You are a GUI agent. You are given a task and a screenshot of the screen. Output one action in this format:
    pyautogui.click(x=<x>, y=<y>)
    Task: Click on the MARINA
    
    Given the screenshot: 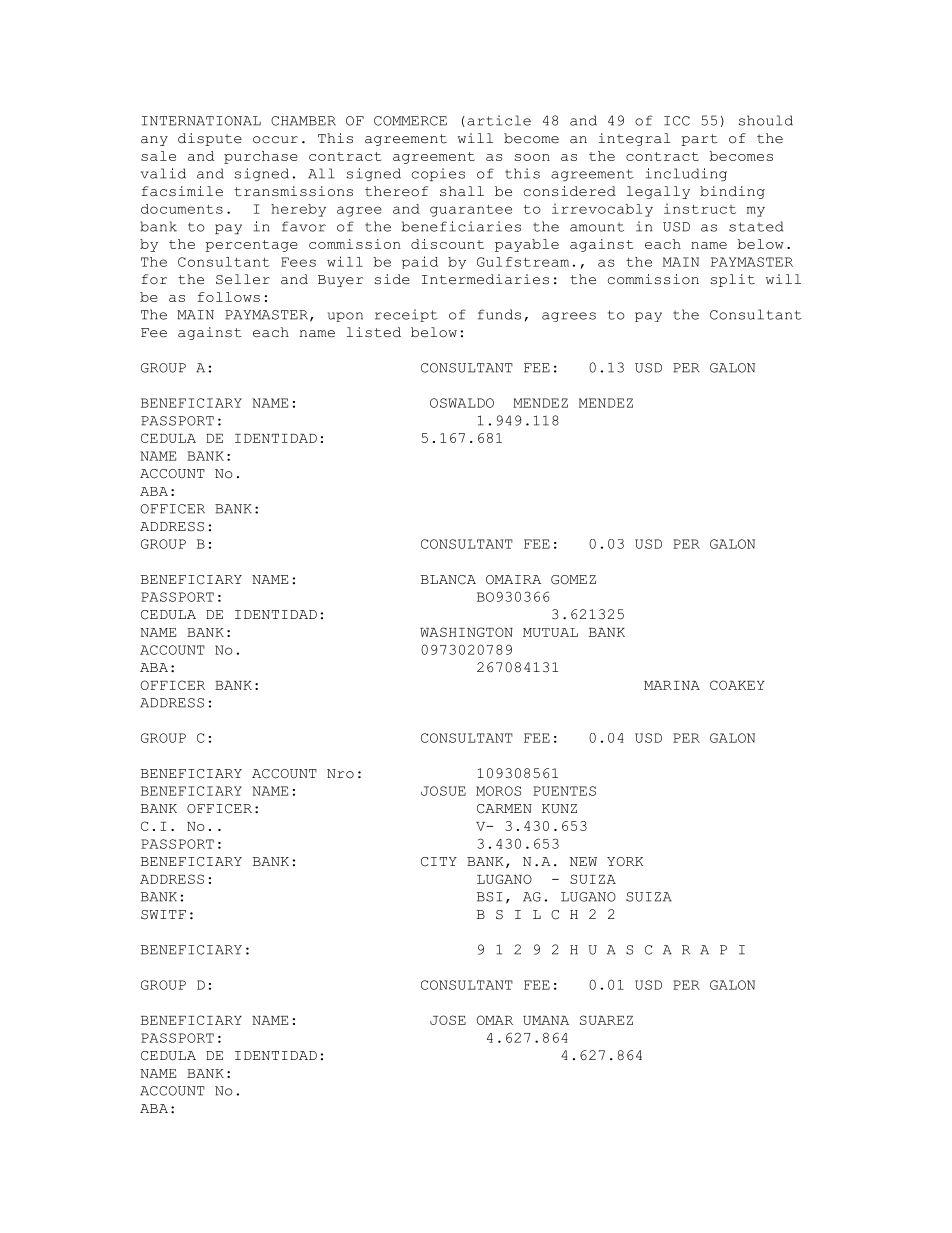 What is the action you would take?
    pyautogui.click(x=672, y=685)
